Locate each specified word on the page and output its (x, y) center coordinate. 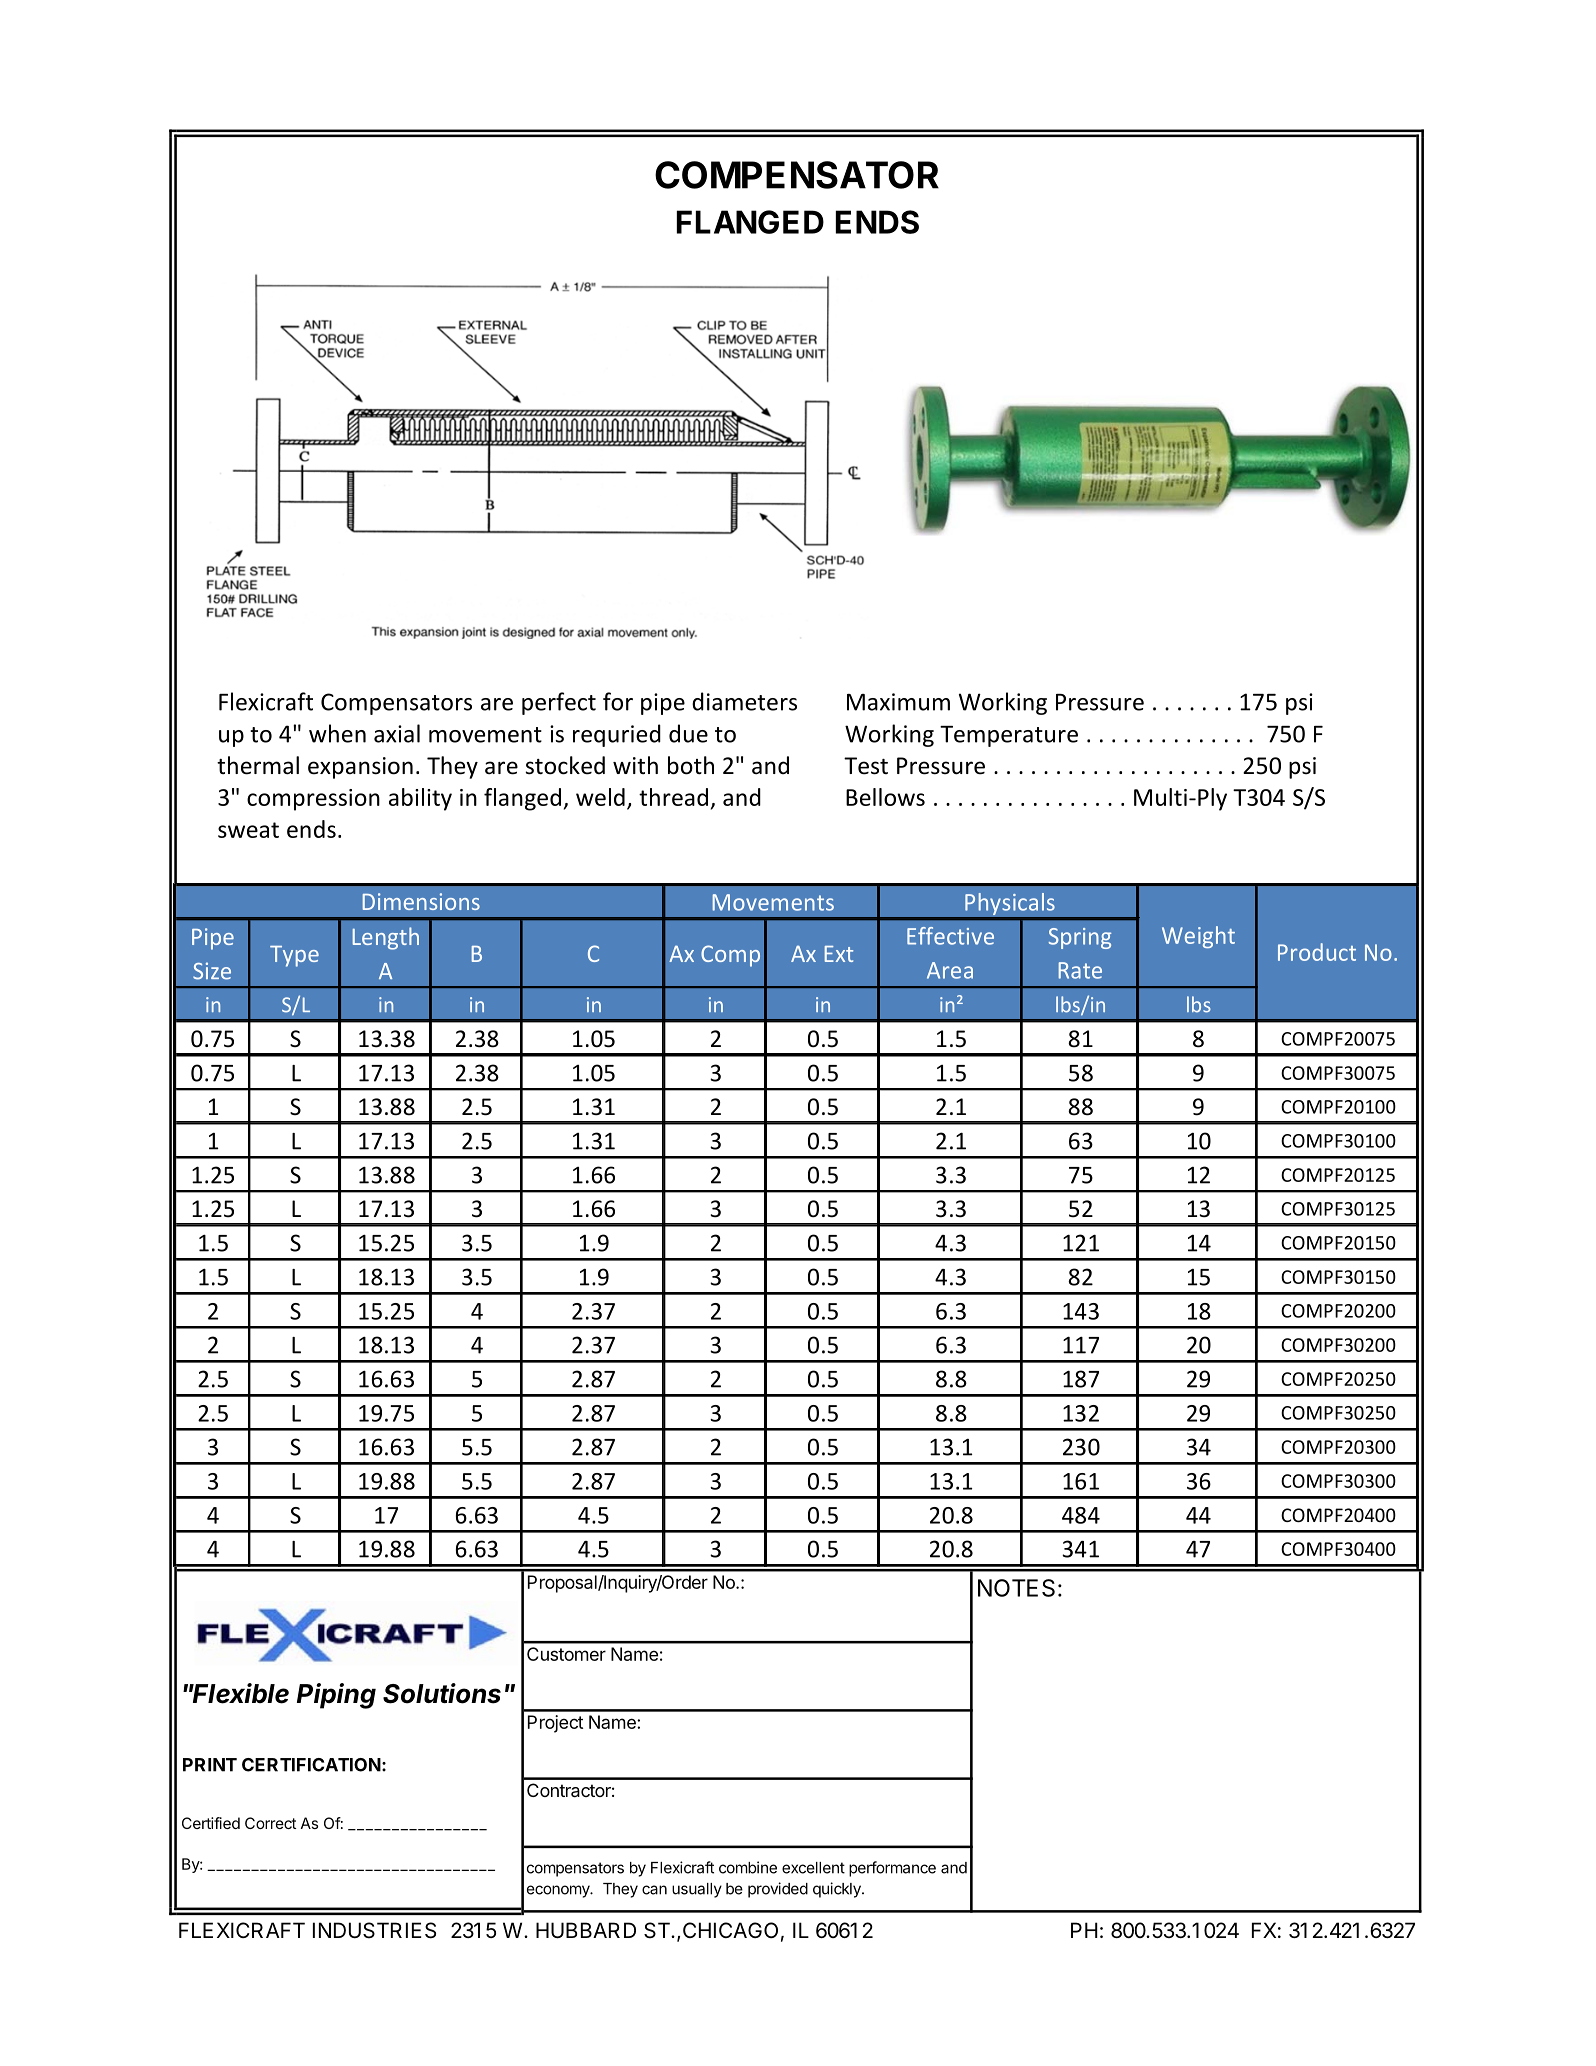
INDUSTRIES (374, 1930)
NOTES (1016, 1588)
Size (212, 971)
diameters (744, 701)
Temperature (1009, 736)
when (337, 733)
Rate (1080, 970)
